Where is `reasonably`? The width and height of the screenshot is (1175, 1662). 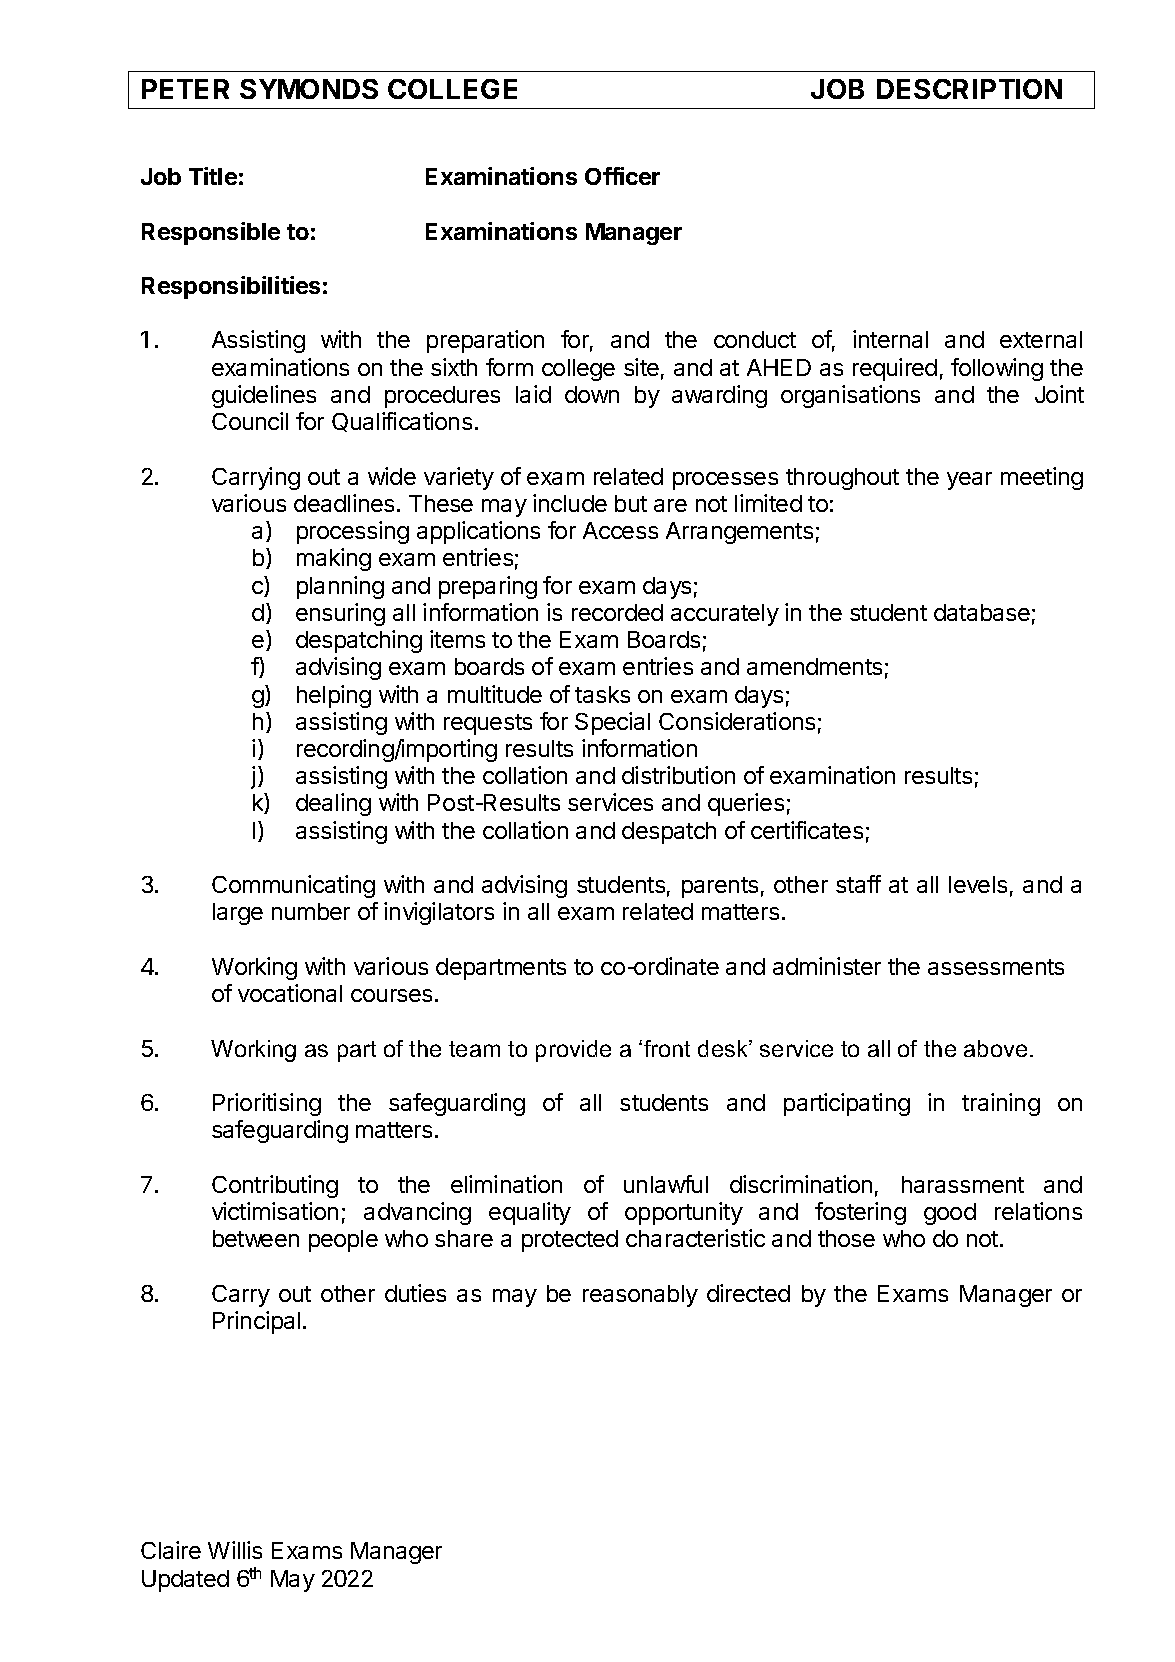
reasonably is located at coordinates (640, 1296).
